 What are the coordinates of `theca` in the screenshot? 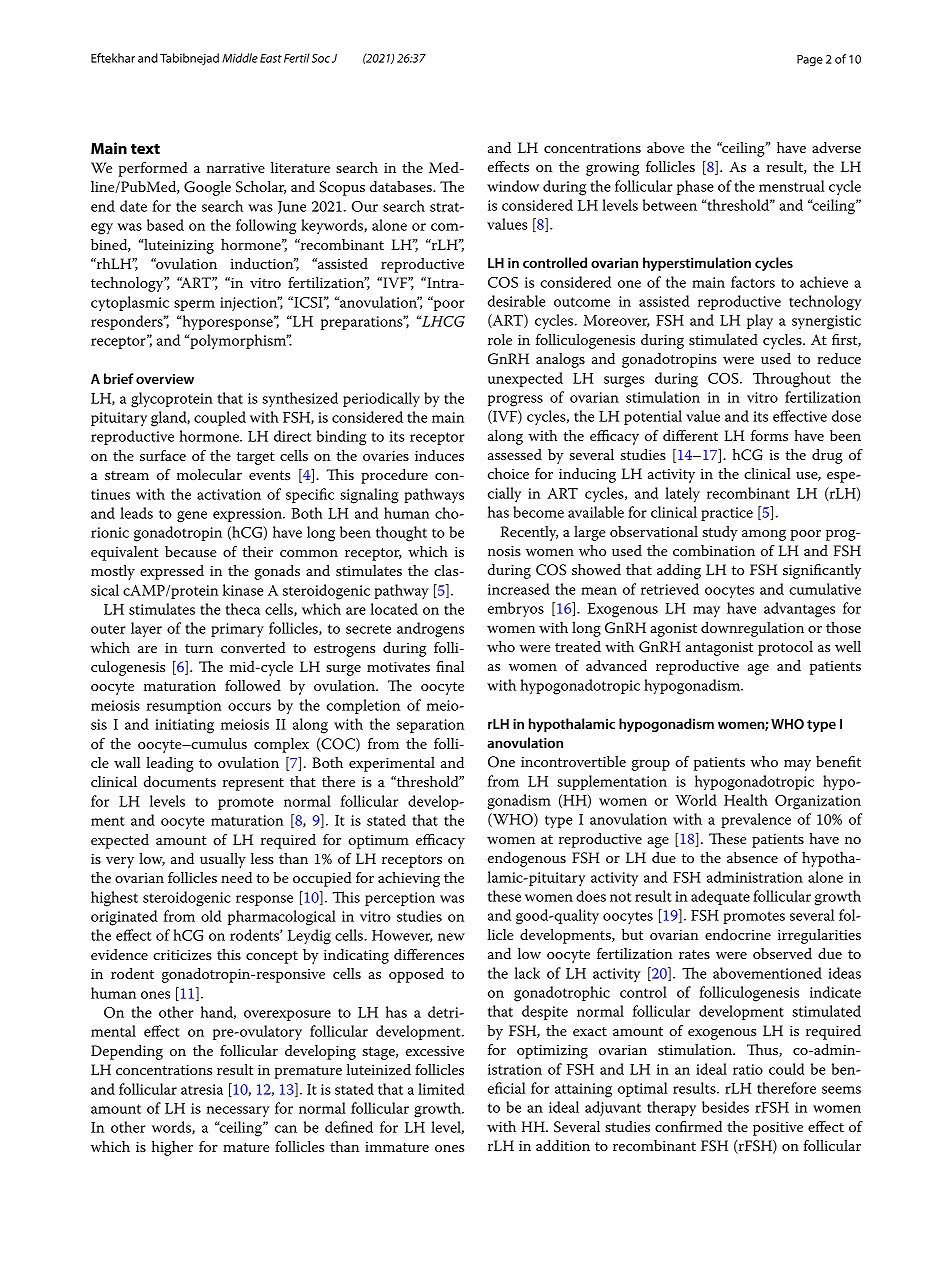 It's located at (243, 609).
